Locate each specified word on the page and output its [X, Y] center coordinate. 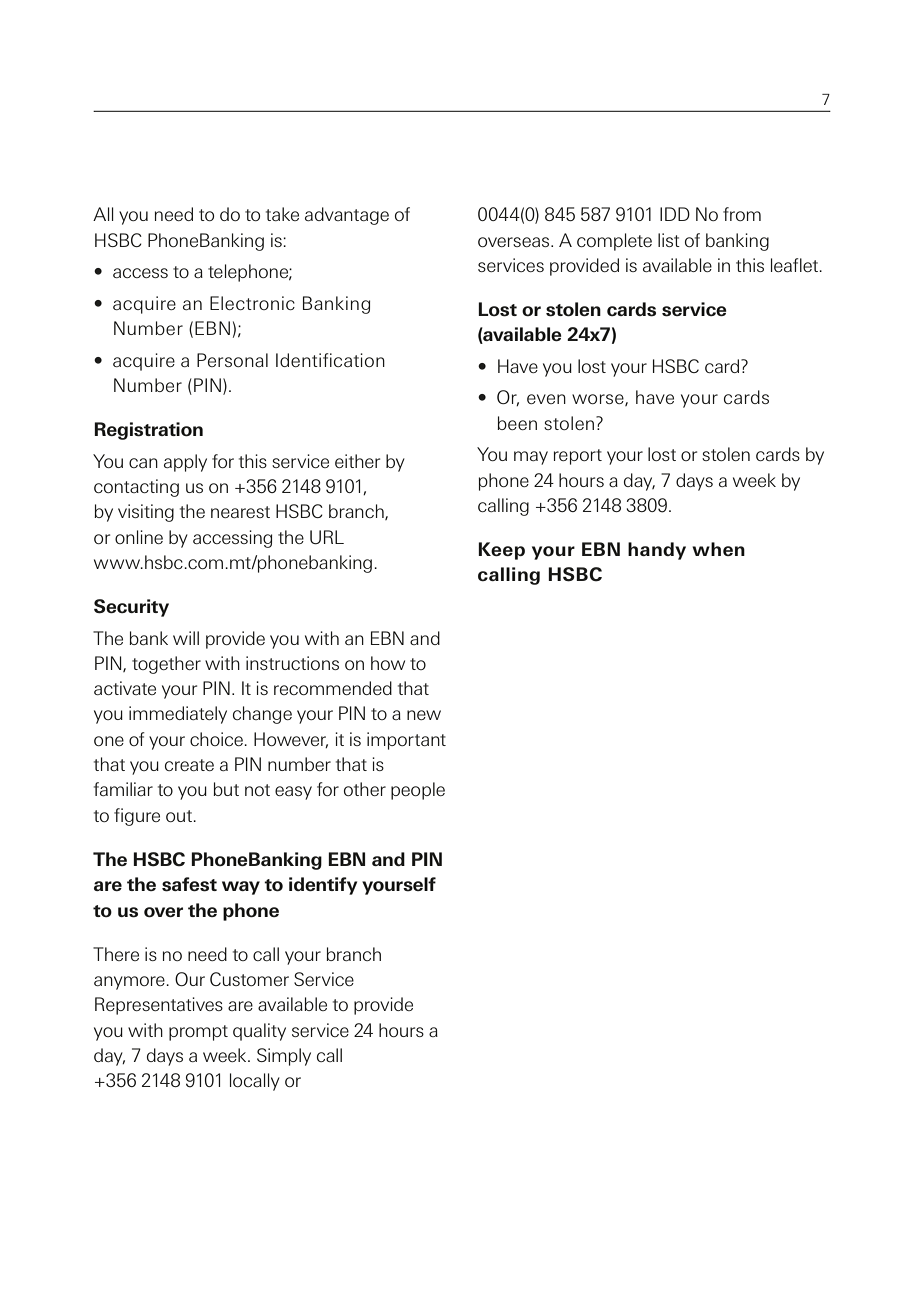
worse [599, 400]
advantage [347, 216]
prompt [198, 1033]
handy [657, 551]
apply [185, 463]
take [282, 214]
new [424, 715]
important [406, 741]
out [180, 816]
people [418, 791]
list [669, 240]
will [186, 638]
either [357, 461]
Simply [284, 1057]
